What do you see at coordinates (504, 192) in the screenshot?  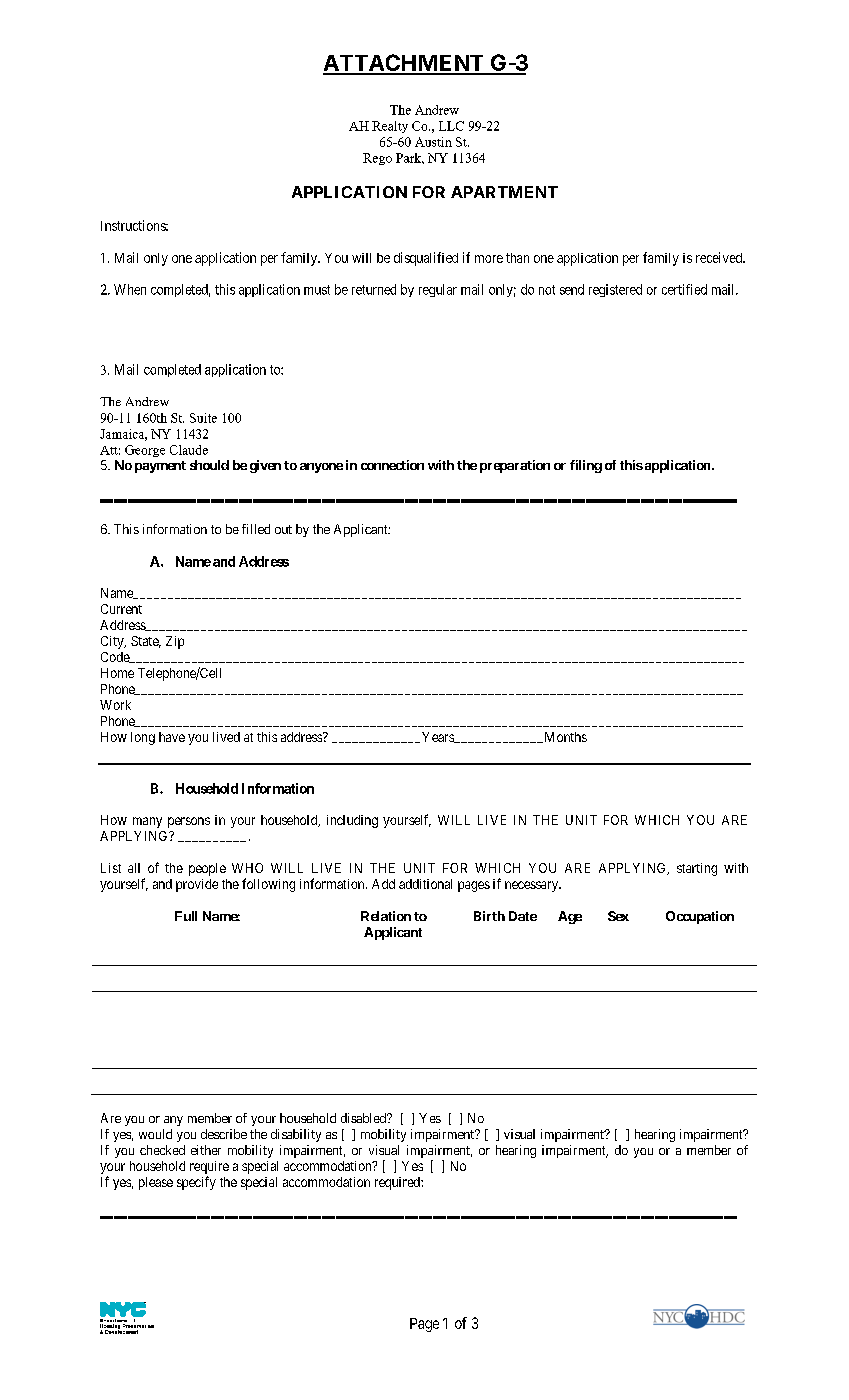 I see `APARTMENT` at bounding box center [504, 192].
